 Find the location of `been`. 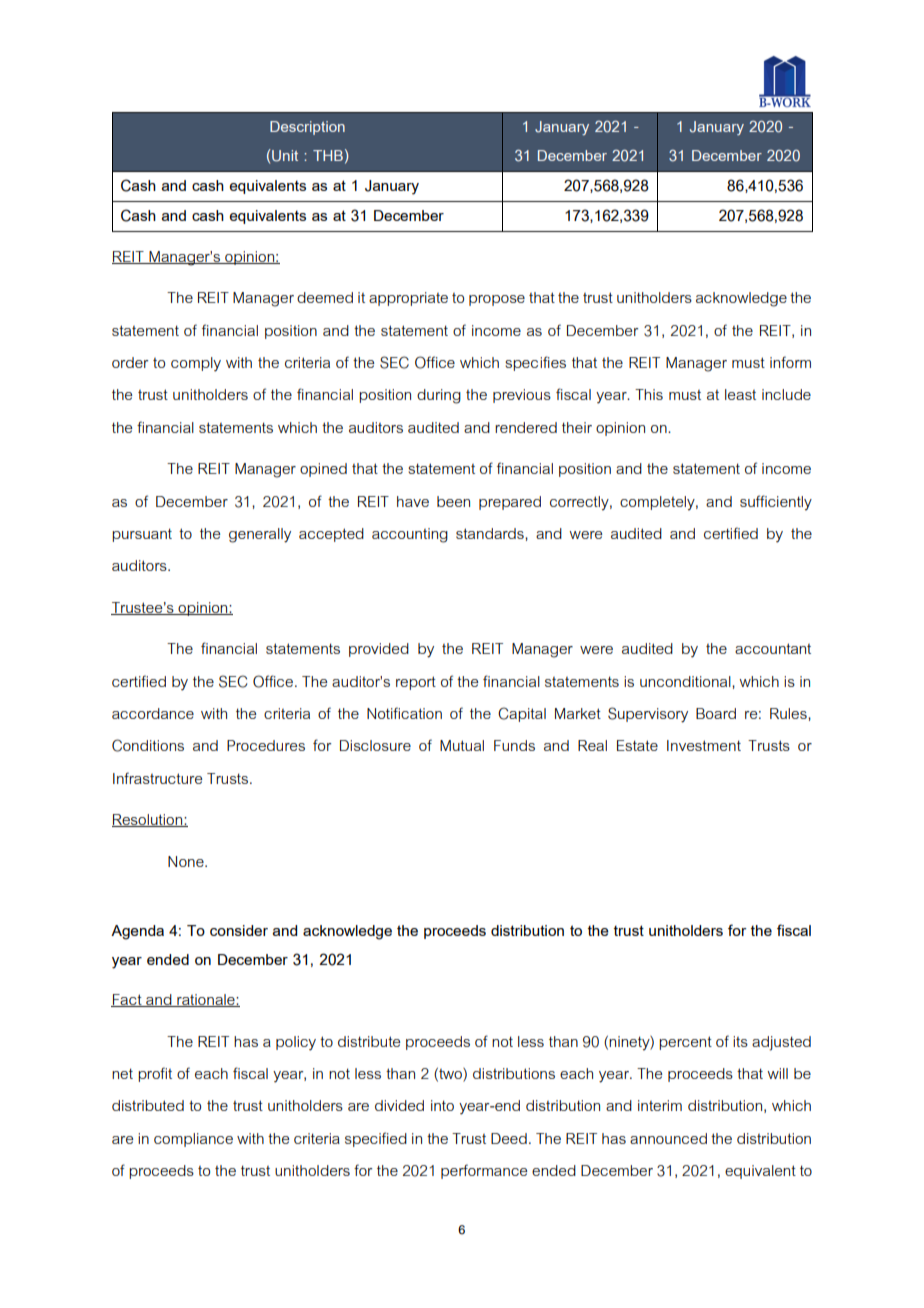

been is located at coordinates (453, 501).
